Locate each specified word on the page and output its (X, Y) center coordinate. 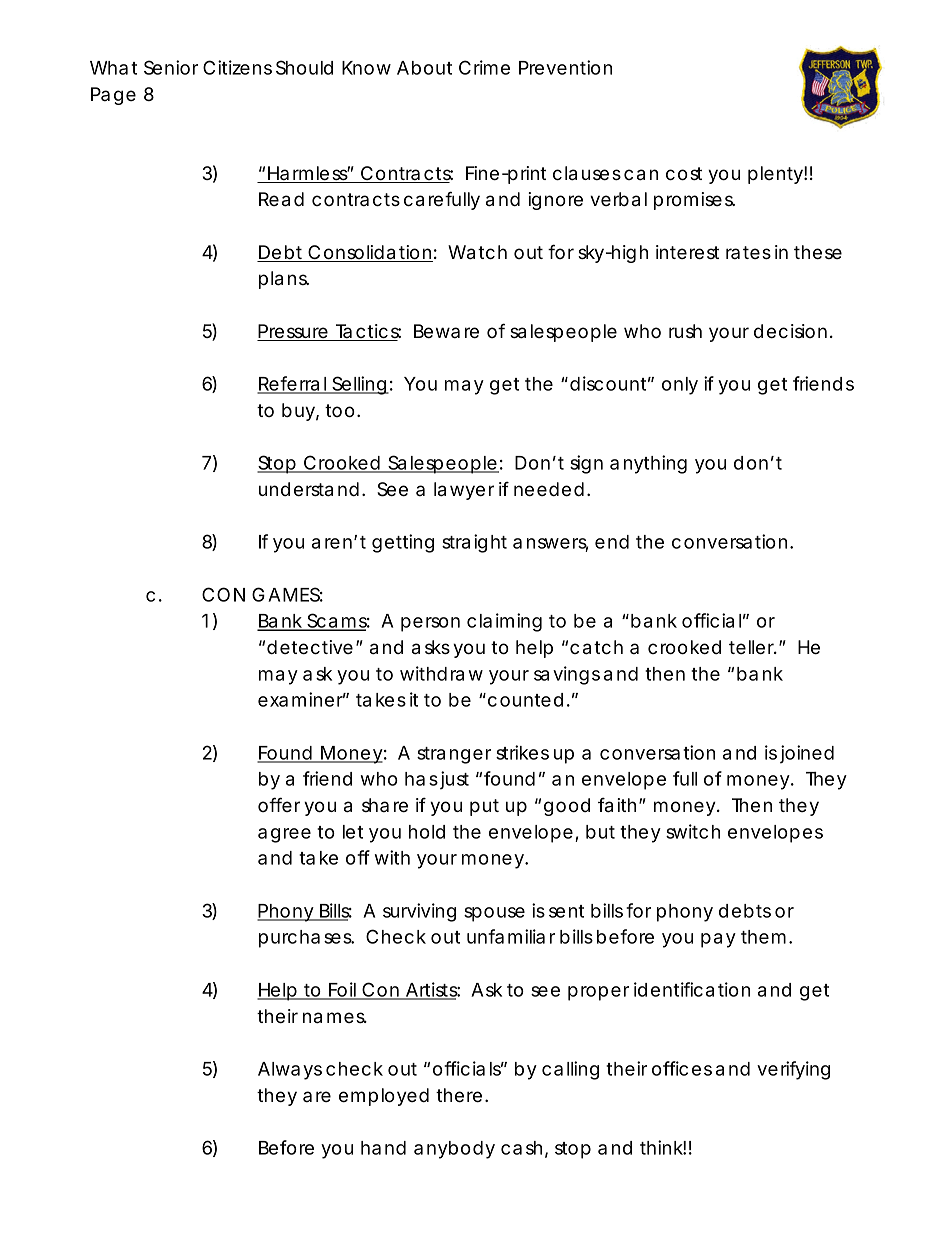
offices (682, 1068)
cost (684, 174)
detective (310, 647)
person (430, 624)
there (459, 1095)
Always (290, 1071)
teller (753, 647)
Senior (171, 67)
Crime (484, 67)
